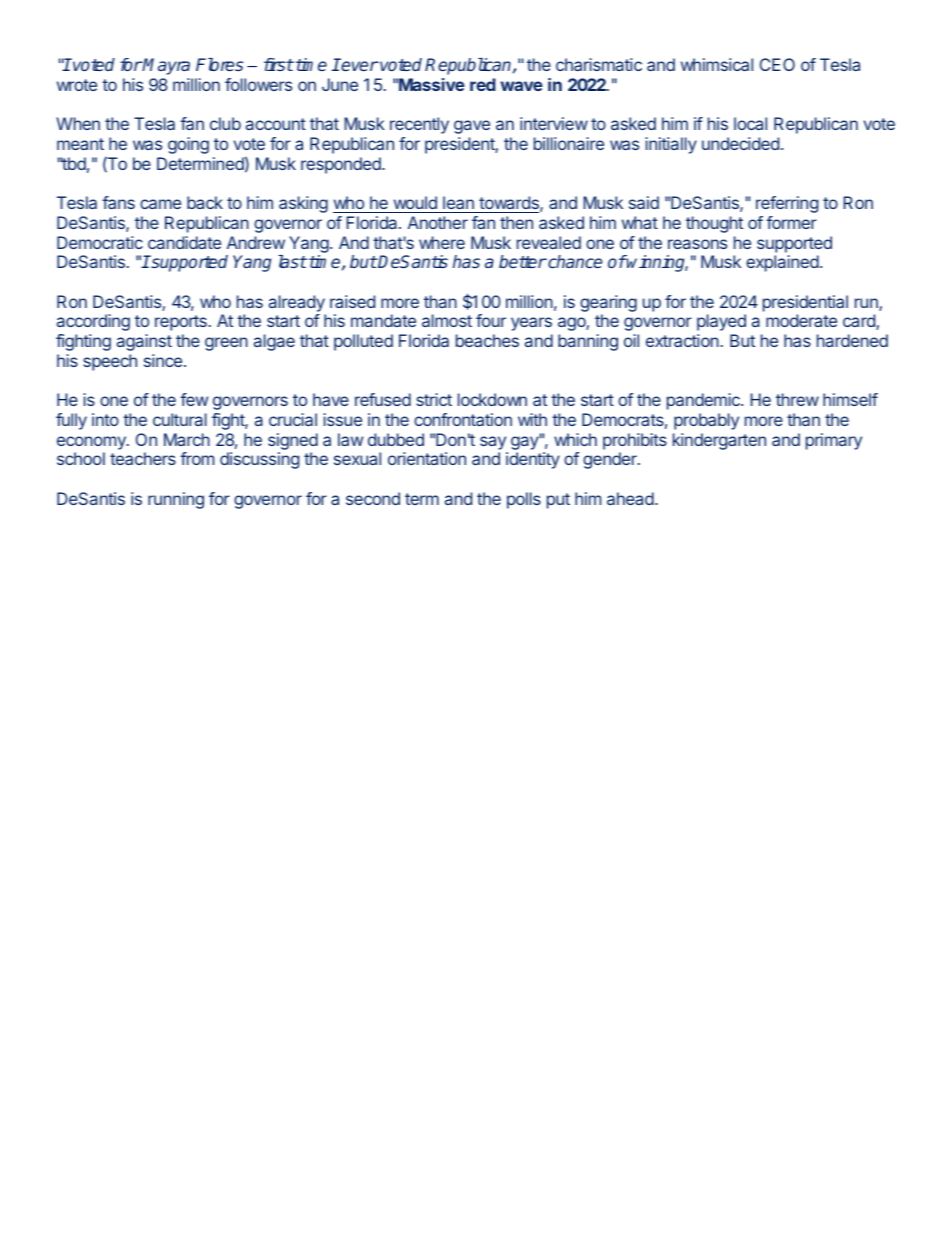  What do you see at coordinates (523, 261) in the screenshot?
I see `better` at bounding box center [523, 261].
